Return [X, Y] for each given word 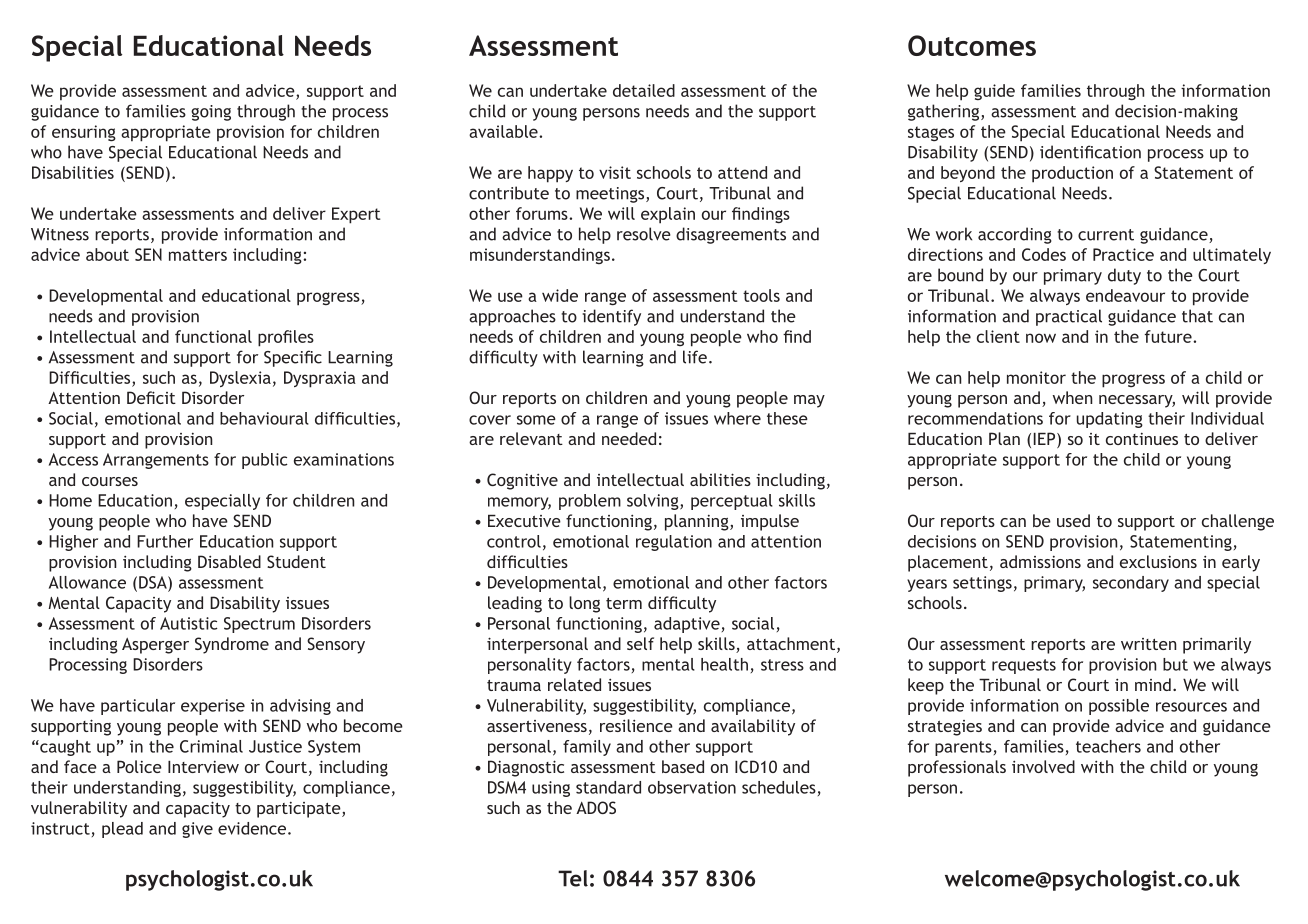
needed [629, 438]
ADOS [596, 807]
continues [1142, 439]
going [211, 113]
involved [1043, 766]
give [197, 830]
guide [994, 92]
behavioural [264, 418]
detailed [644, 90]
